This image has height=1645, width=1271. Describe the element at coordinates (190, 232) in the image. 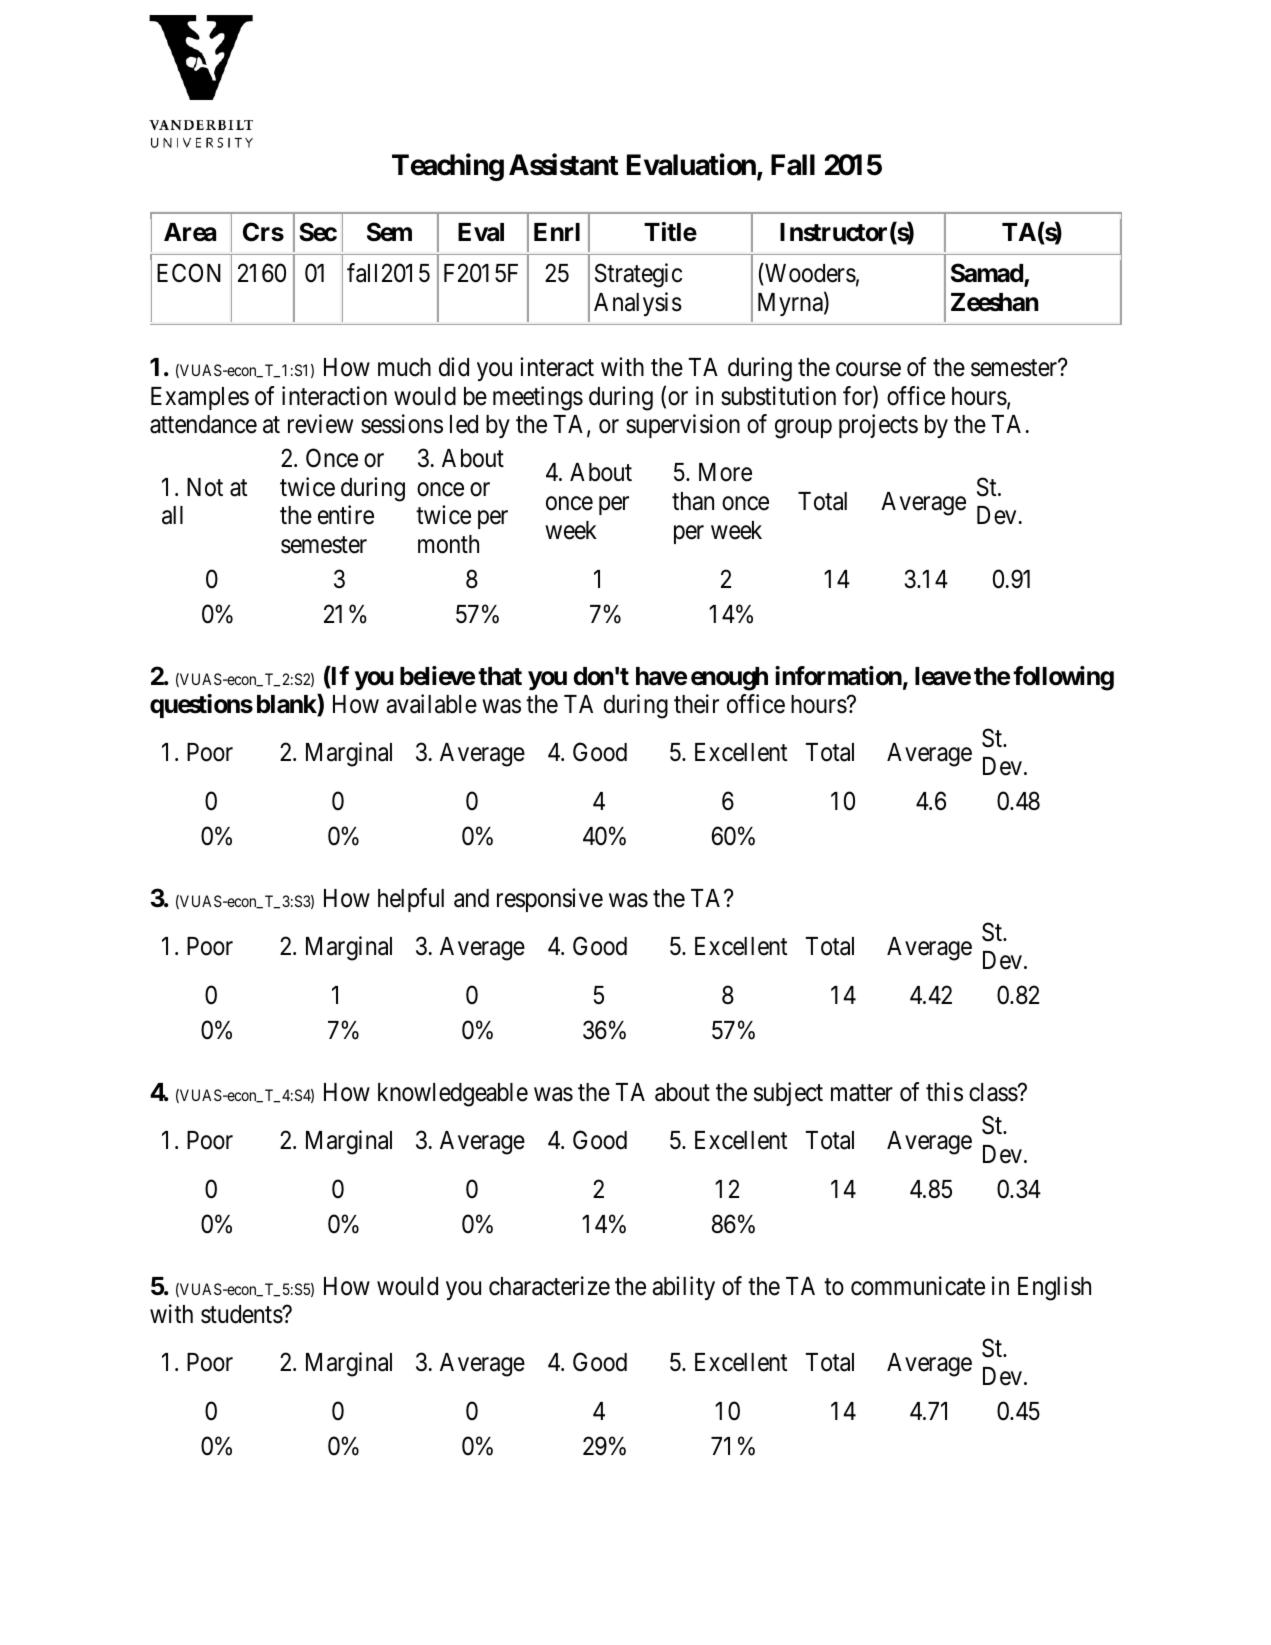

I see `Area` at that location.
